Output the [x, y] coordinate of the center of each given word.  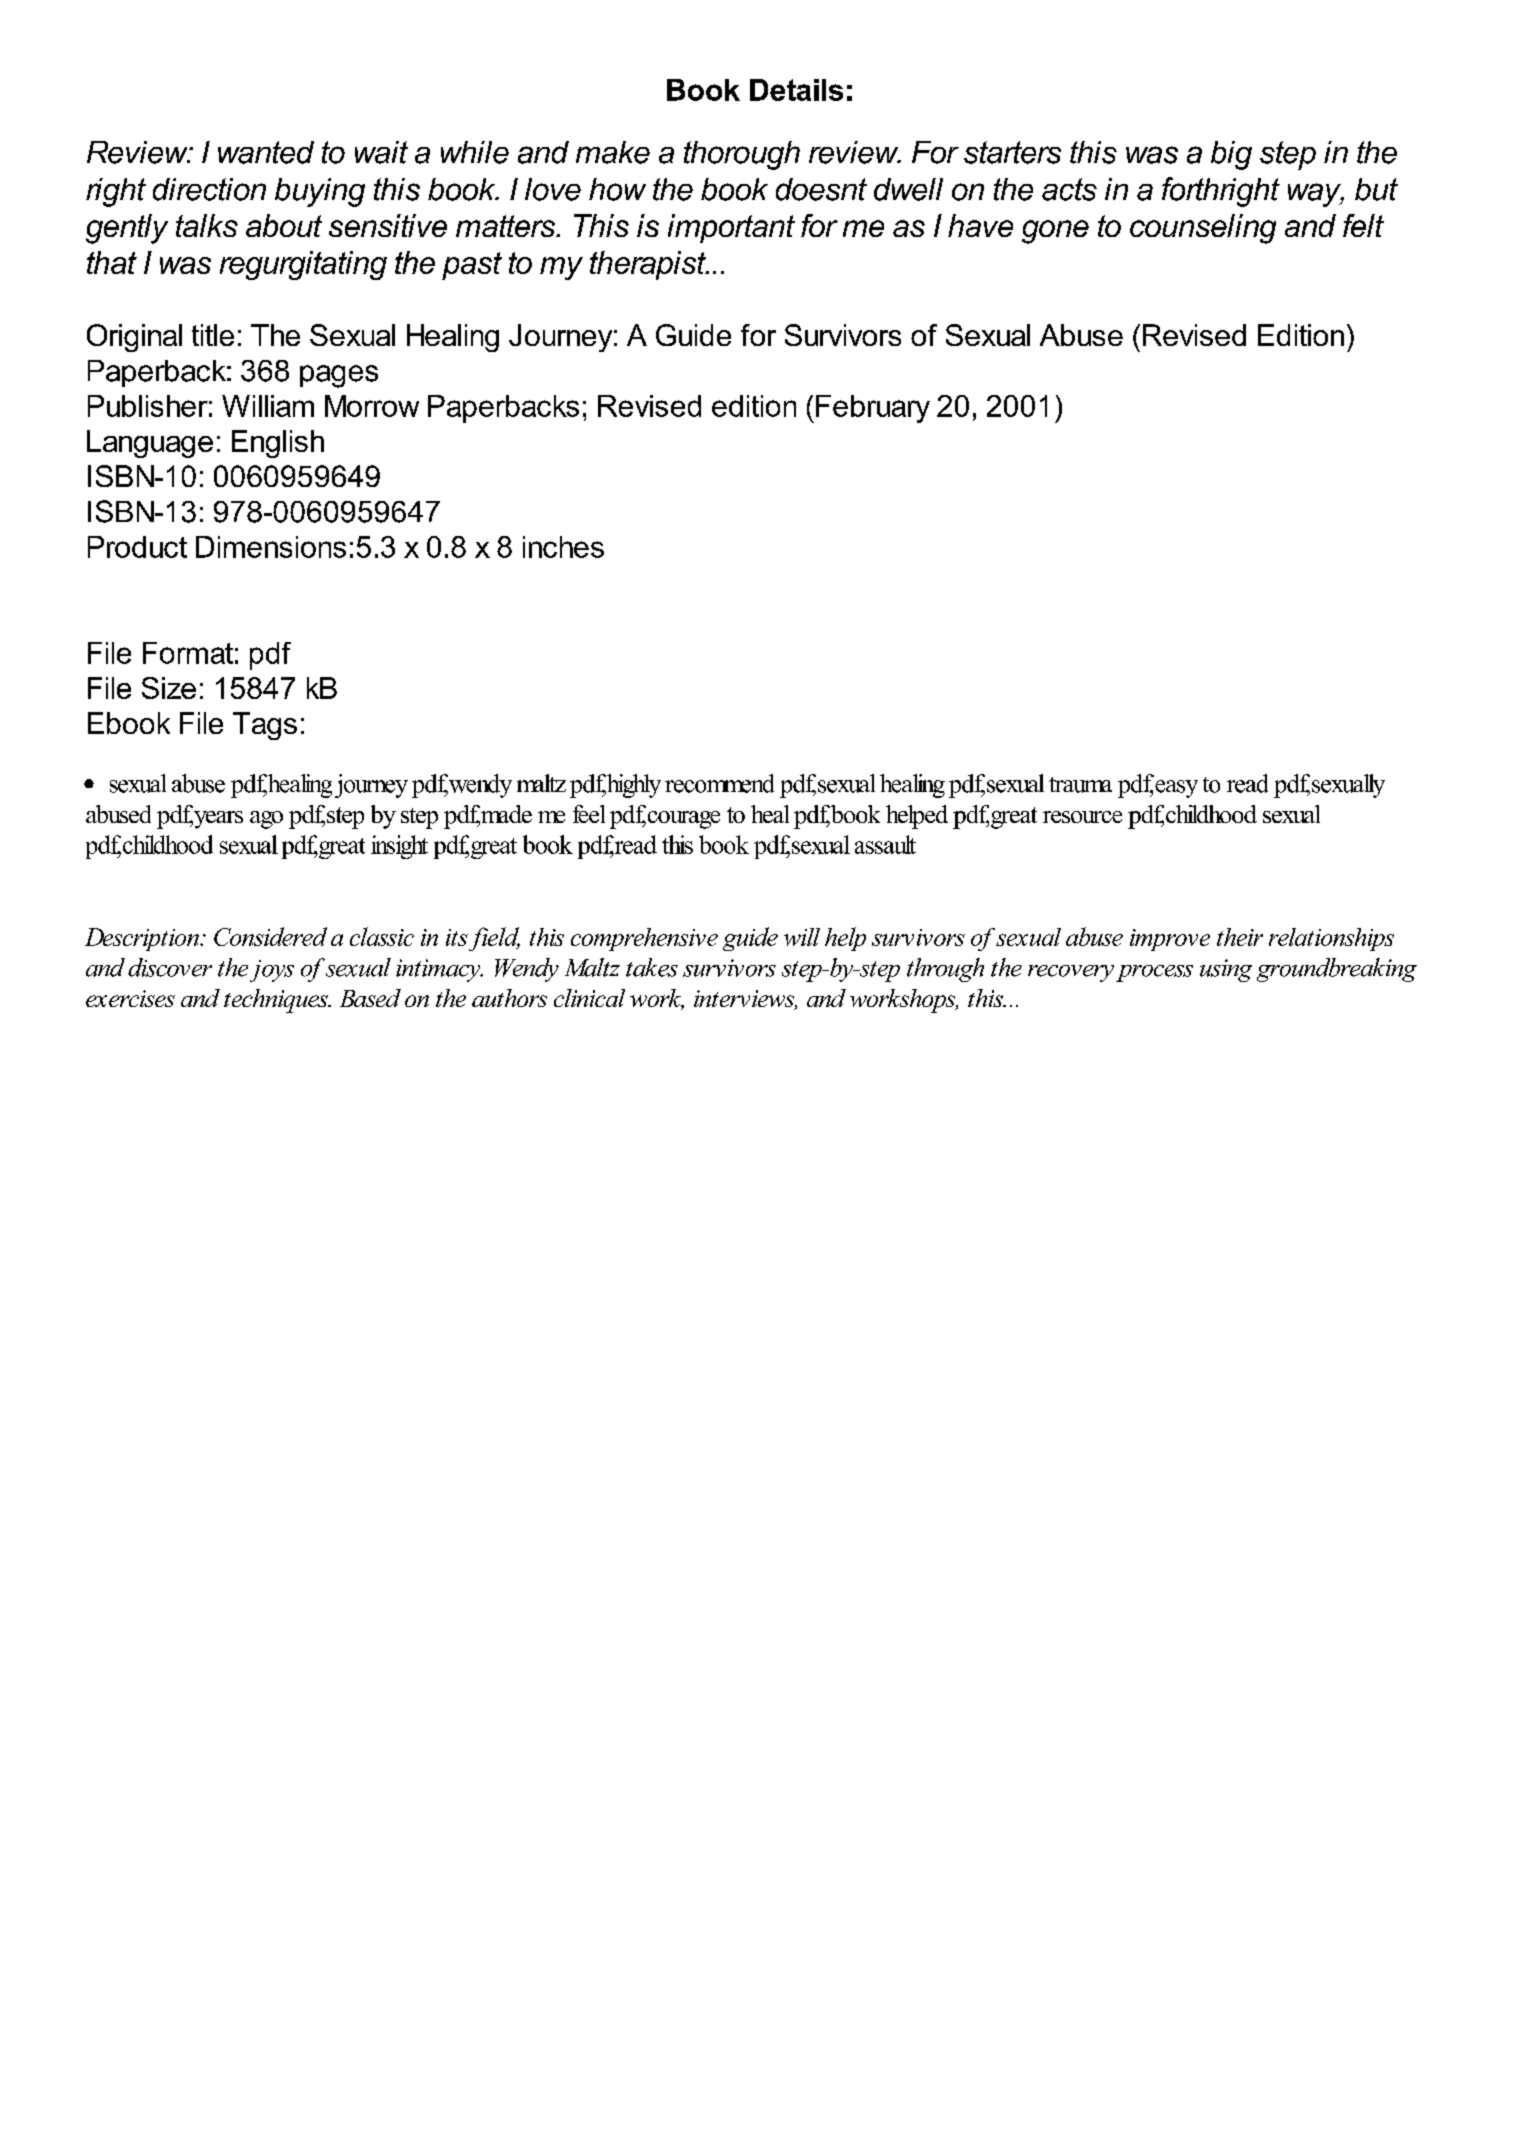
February [873, 409]
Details [796, 90]
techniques [277, 1001]
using [1226, 970]
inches [563, 547]
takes [652, 967]
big [1231, 155]
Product [137, 547]
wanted [266, 152]
